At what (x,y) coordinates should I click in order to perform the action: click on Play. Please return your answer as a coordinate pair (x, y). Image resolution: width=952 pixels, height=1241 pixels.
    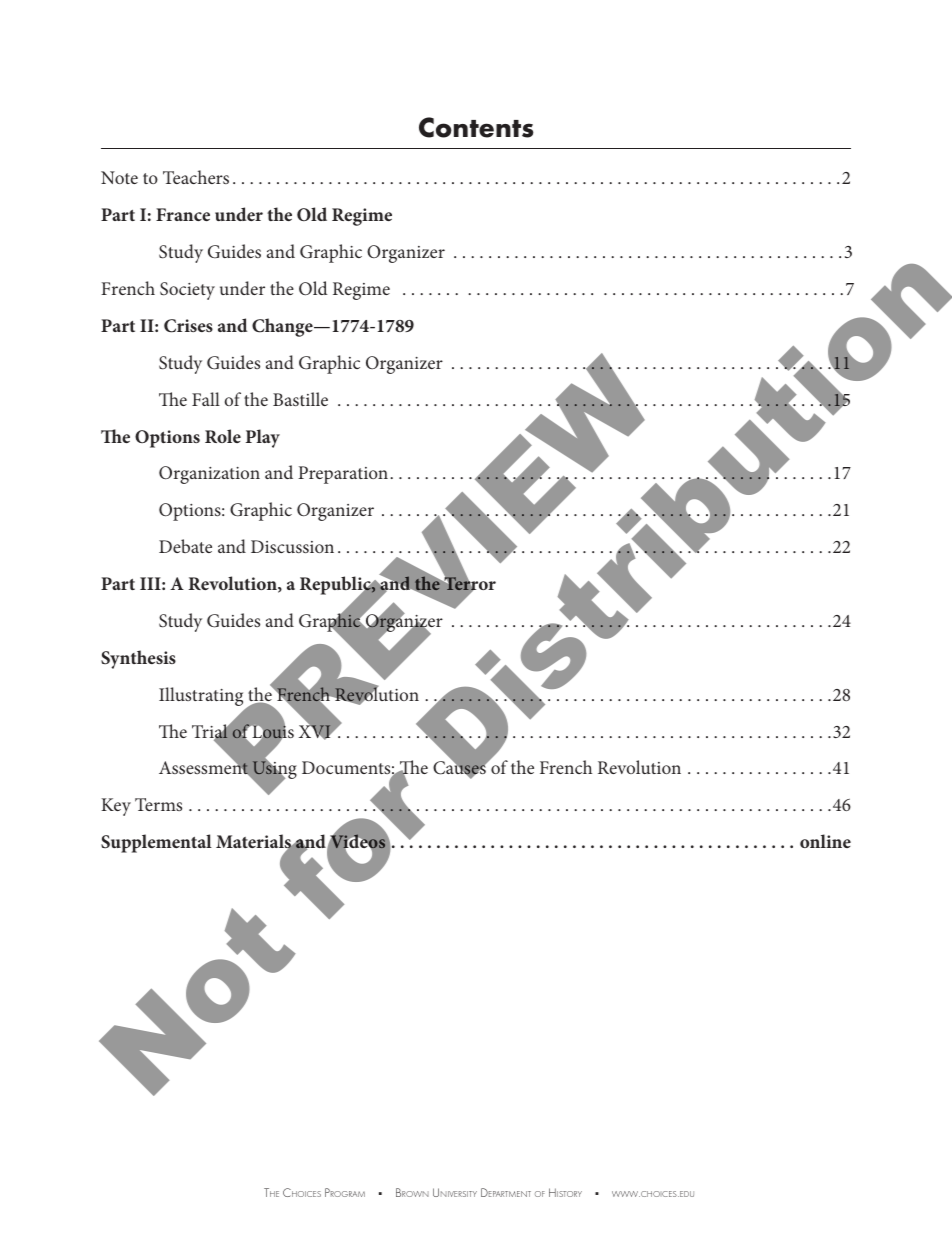
    Looking at the image, I should click on (263, 438).
